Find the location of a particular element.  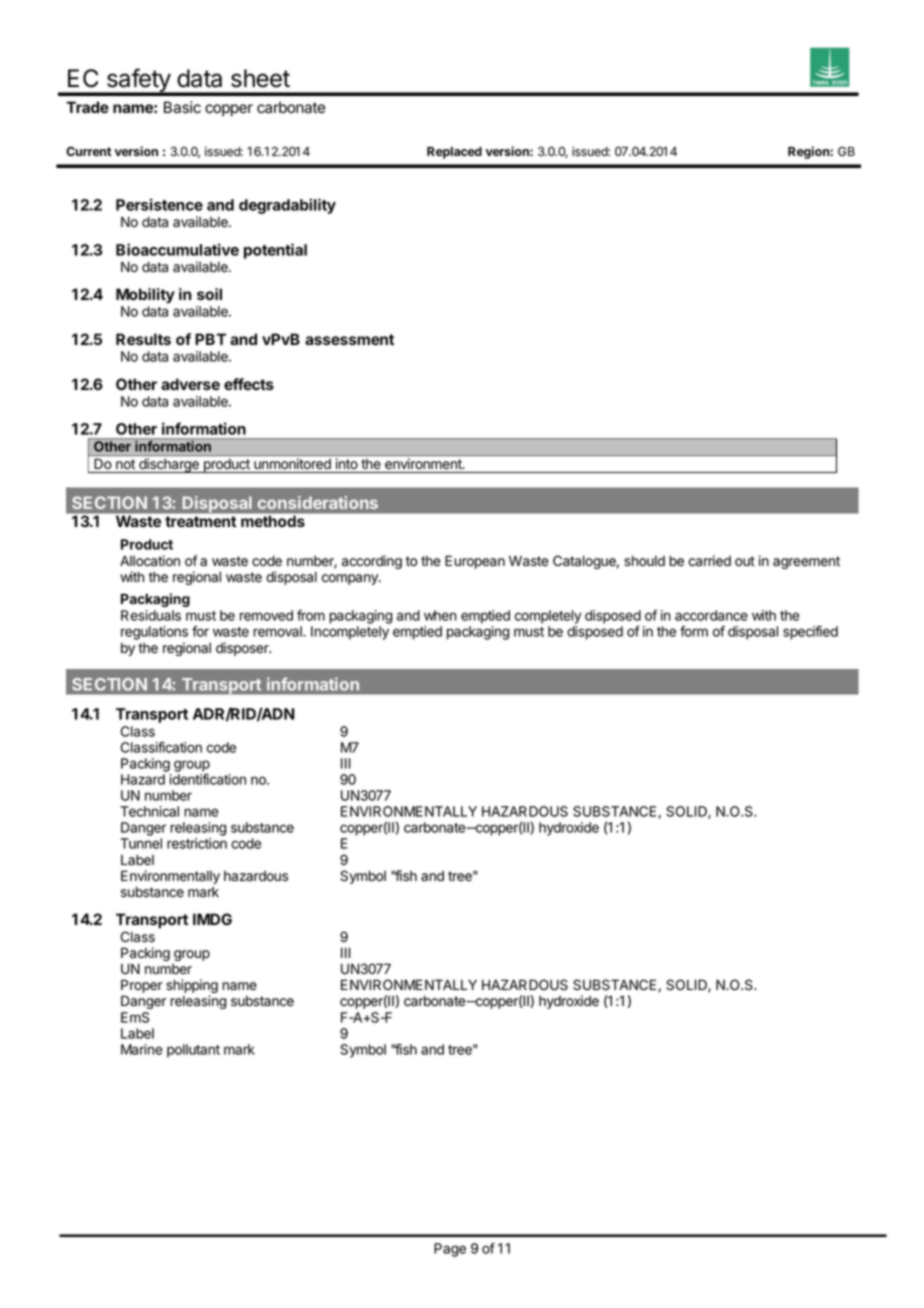

regulations is located at coordinates (154, 633).
